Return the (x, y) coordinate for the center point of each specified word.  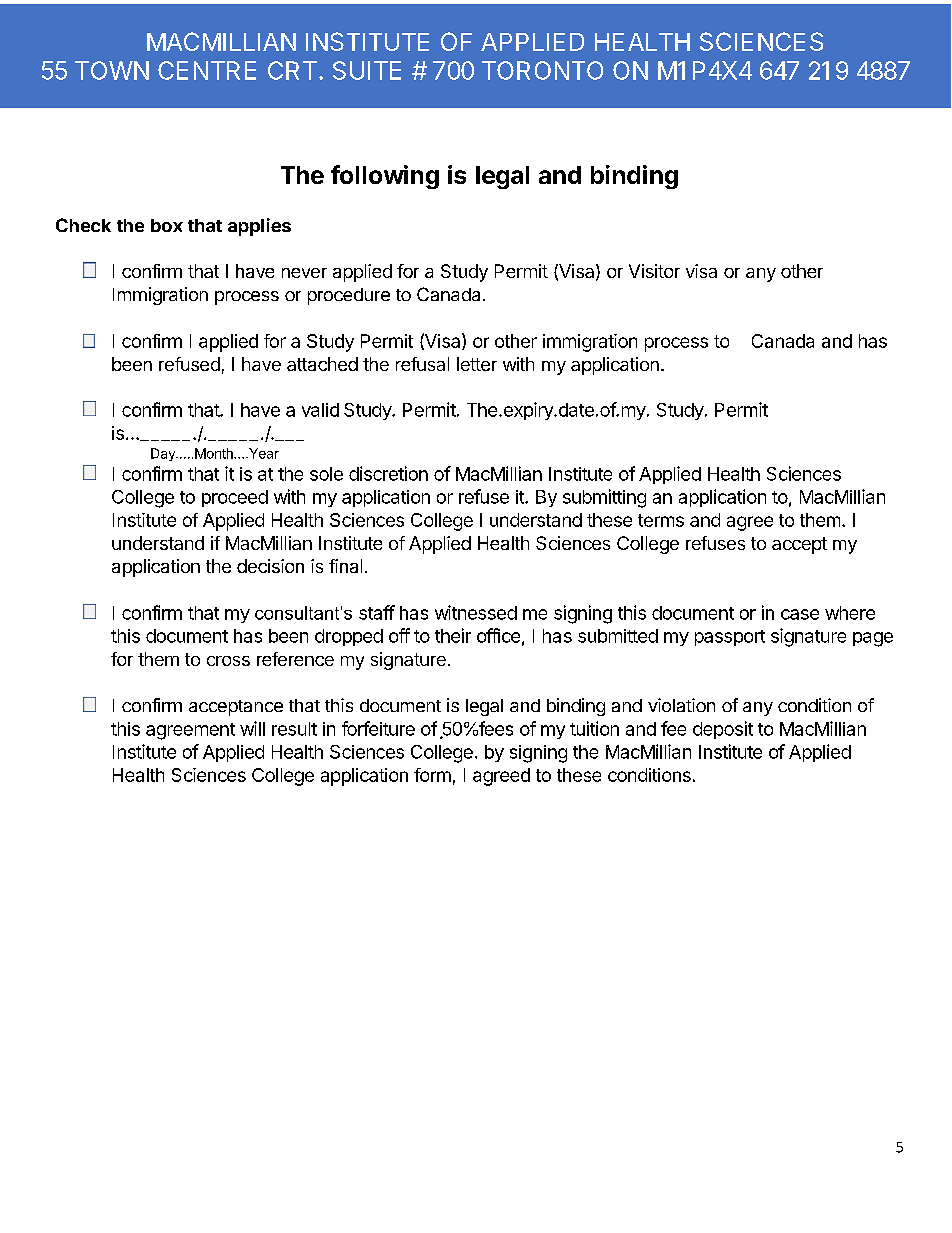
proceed (235, 498)
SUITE (367, 70)
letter (477, 364)
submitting (604, 498)
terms (661, 520)
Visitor (654, 271)
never (304, 273)
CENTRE (207, 70)
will (252, 728)
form (432, 775)
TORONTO (542, 70)
